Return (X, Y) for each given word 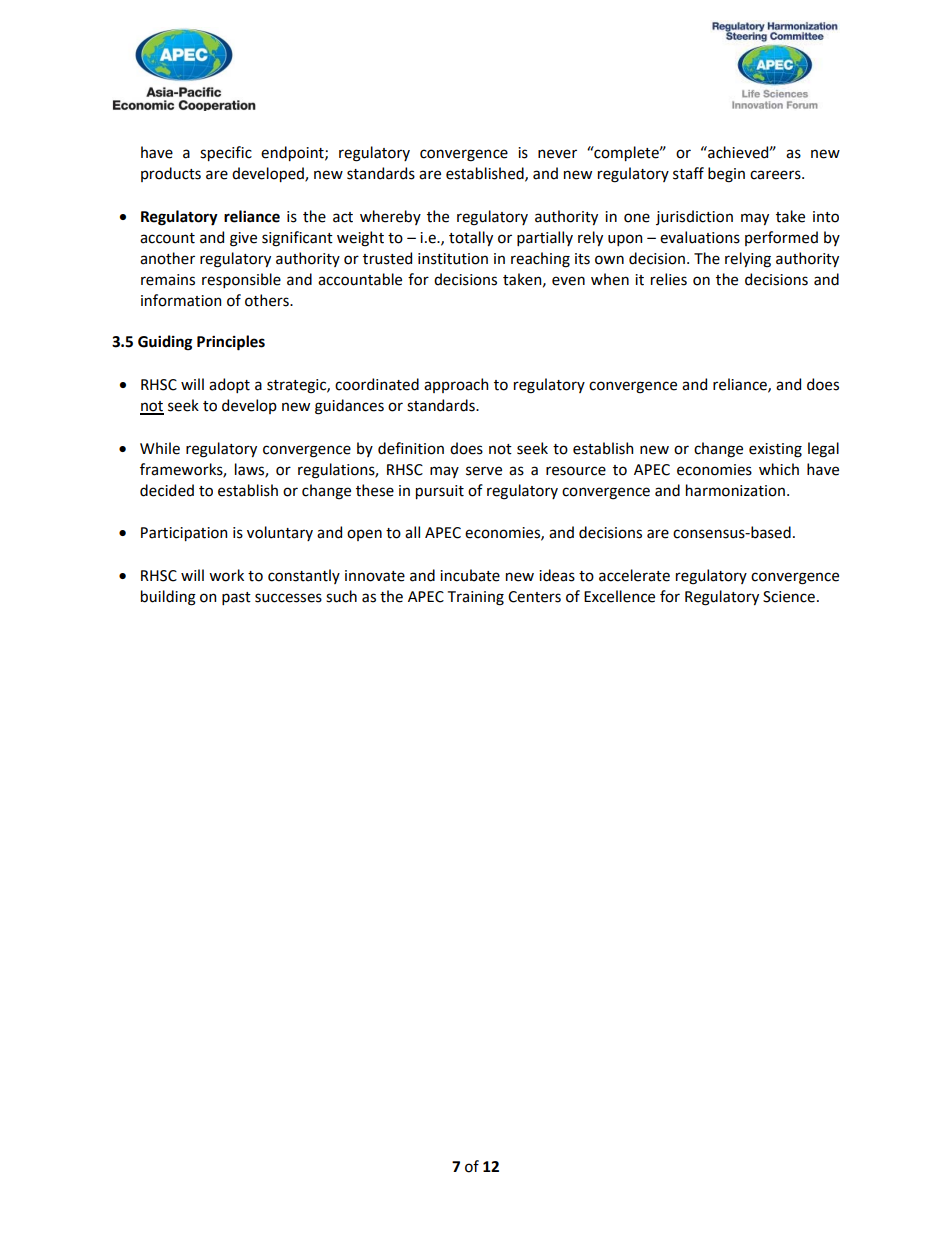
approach (456, 385)
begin (726, 175)
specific (226, 153)
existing (775, 450)
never (557, 154)
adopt (229, 385)
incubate (470, 575)
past (236, 598)
